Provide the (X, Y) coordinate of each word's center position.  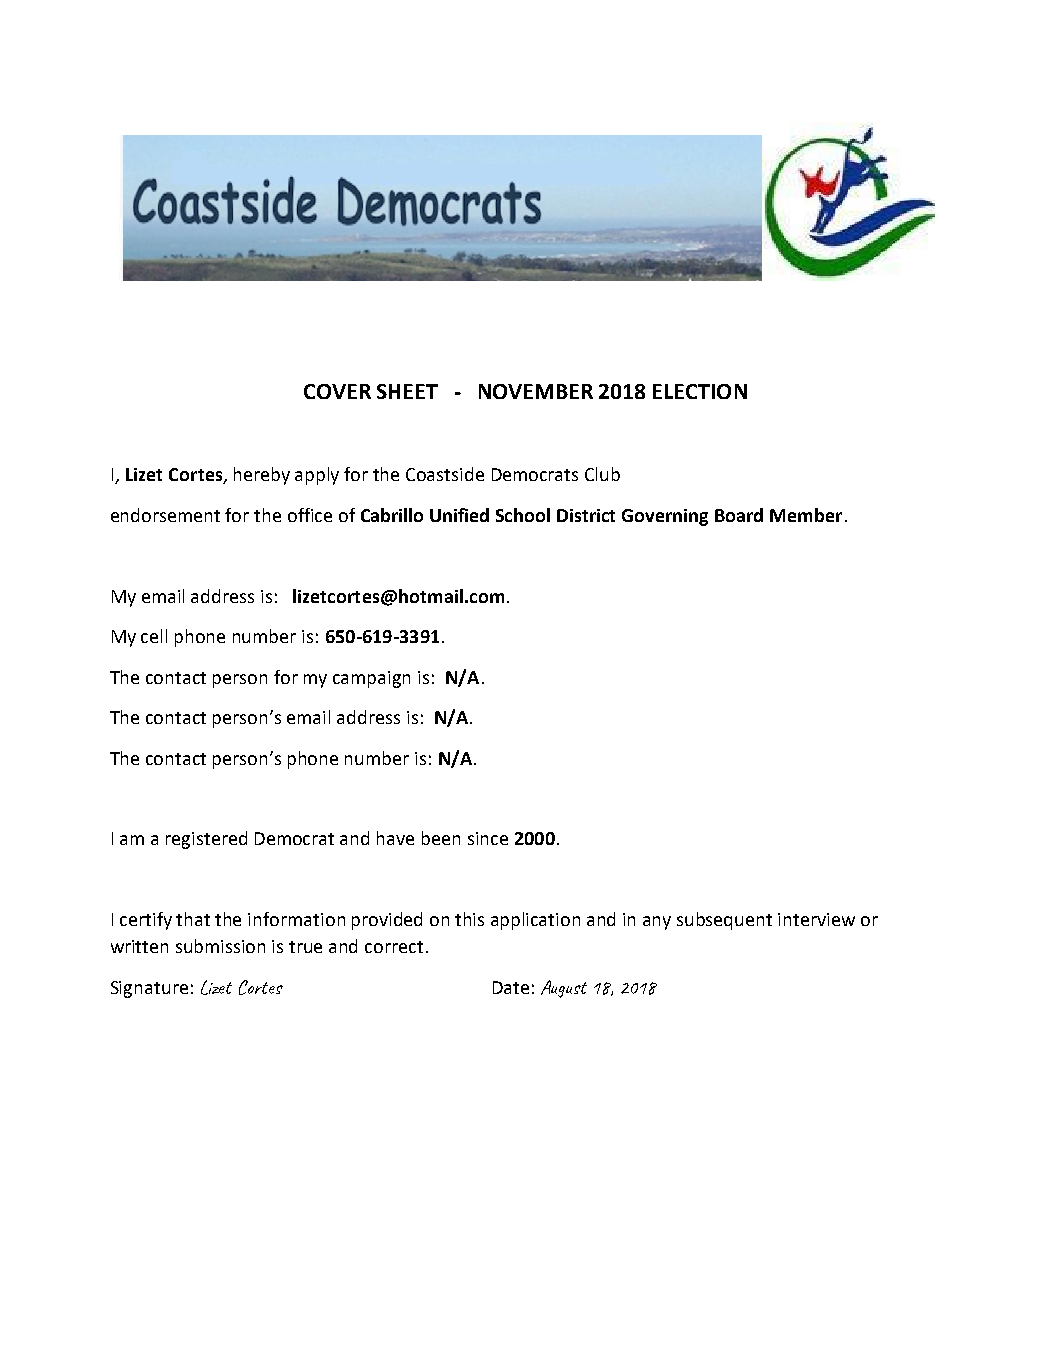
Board (739, 515)
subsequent (724, 921)
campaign (371, 679)
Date (511, 987)
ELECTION (700, 391)
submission (220, 946)
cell (154, 636)
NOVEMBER (536, 391)
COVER (337, 391)
